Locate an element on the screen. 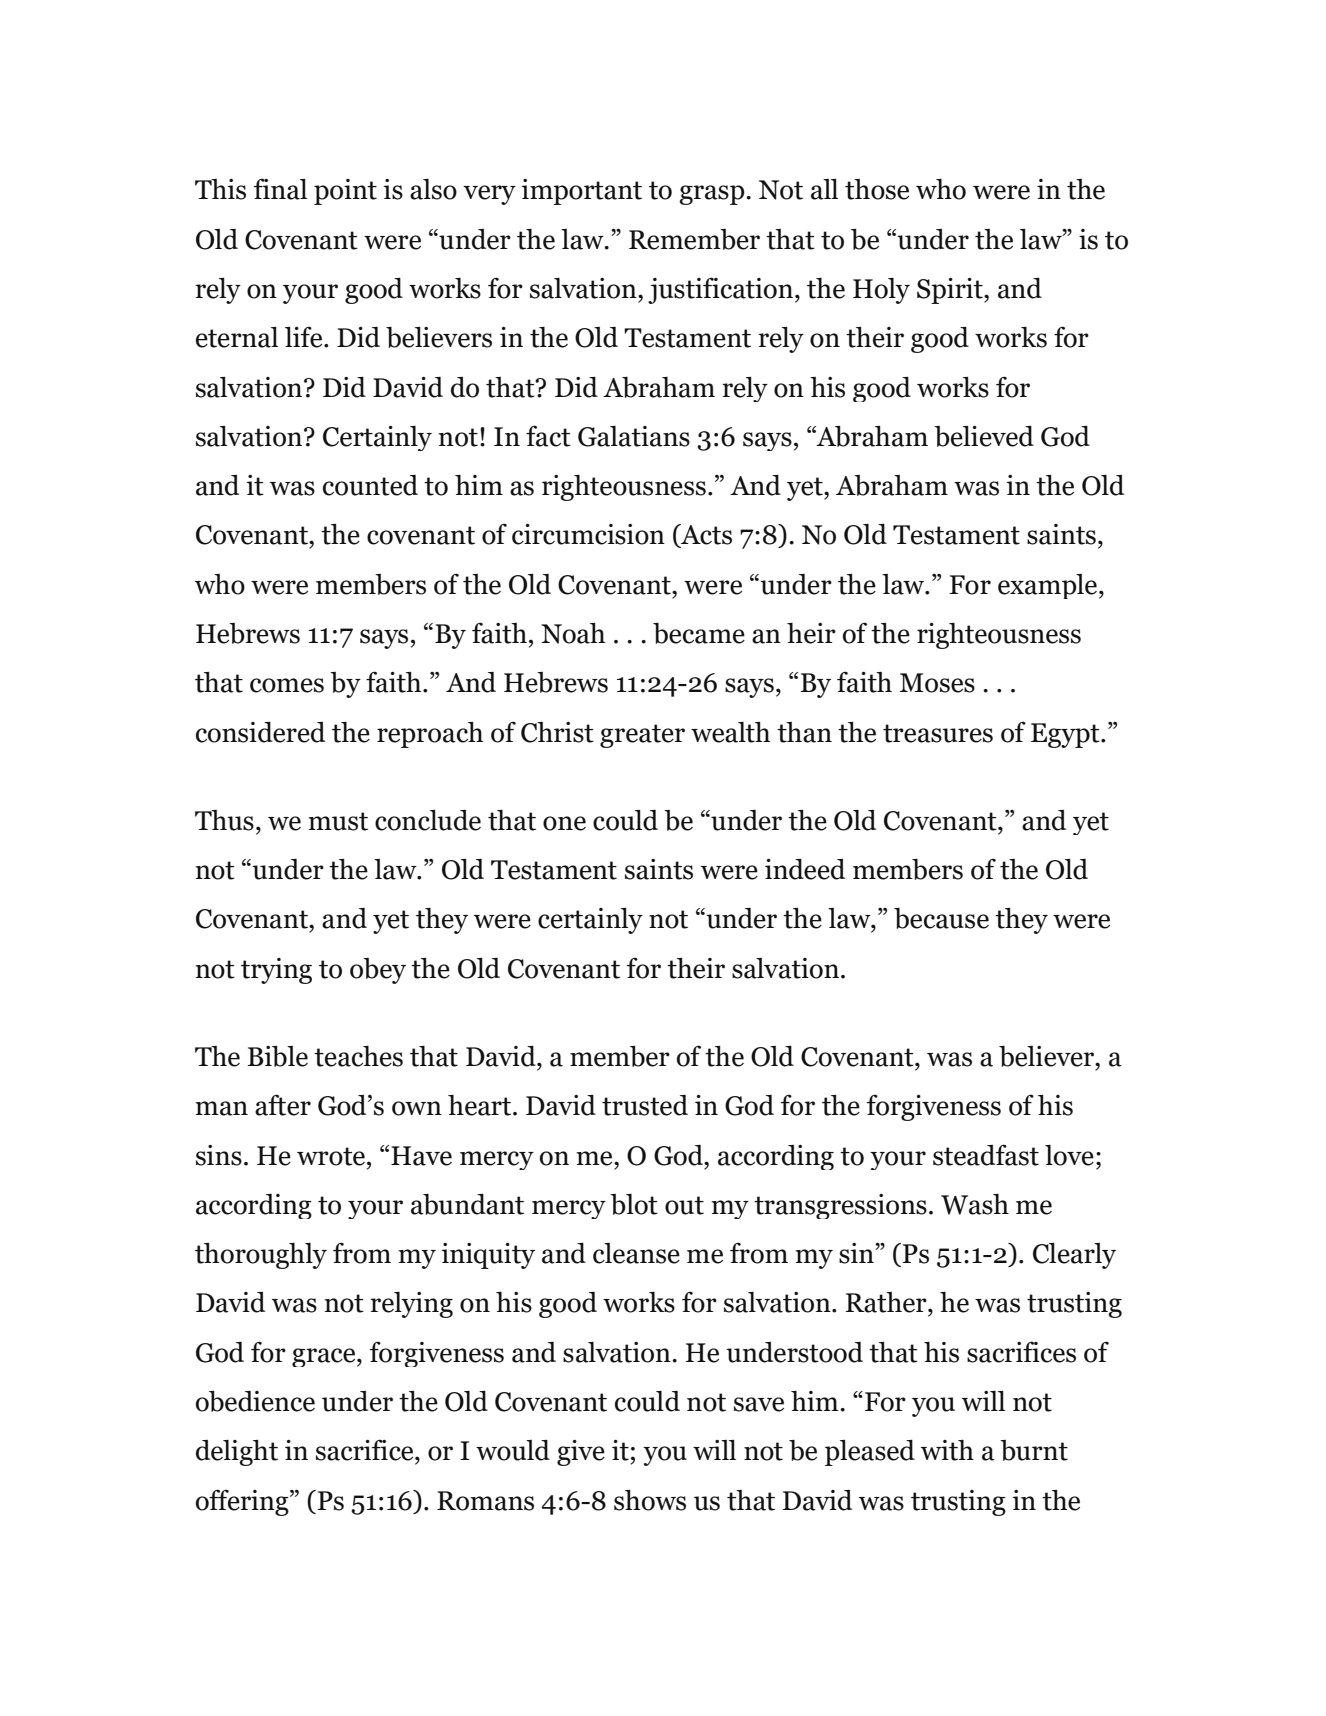 The image size is (1326, 1716). because is located at coordinates (941, 918).
